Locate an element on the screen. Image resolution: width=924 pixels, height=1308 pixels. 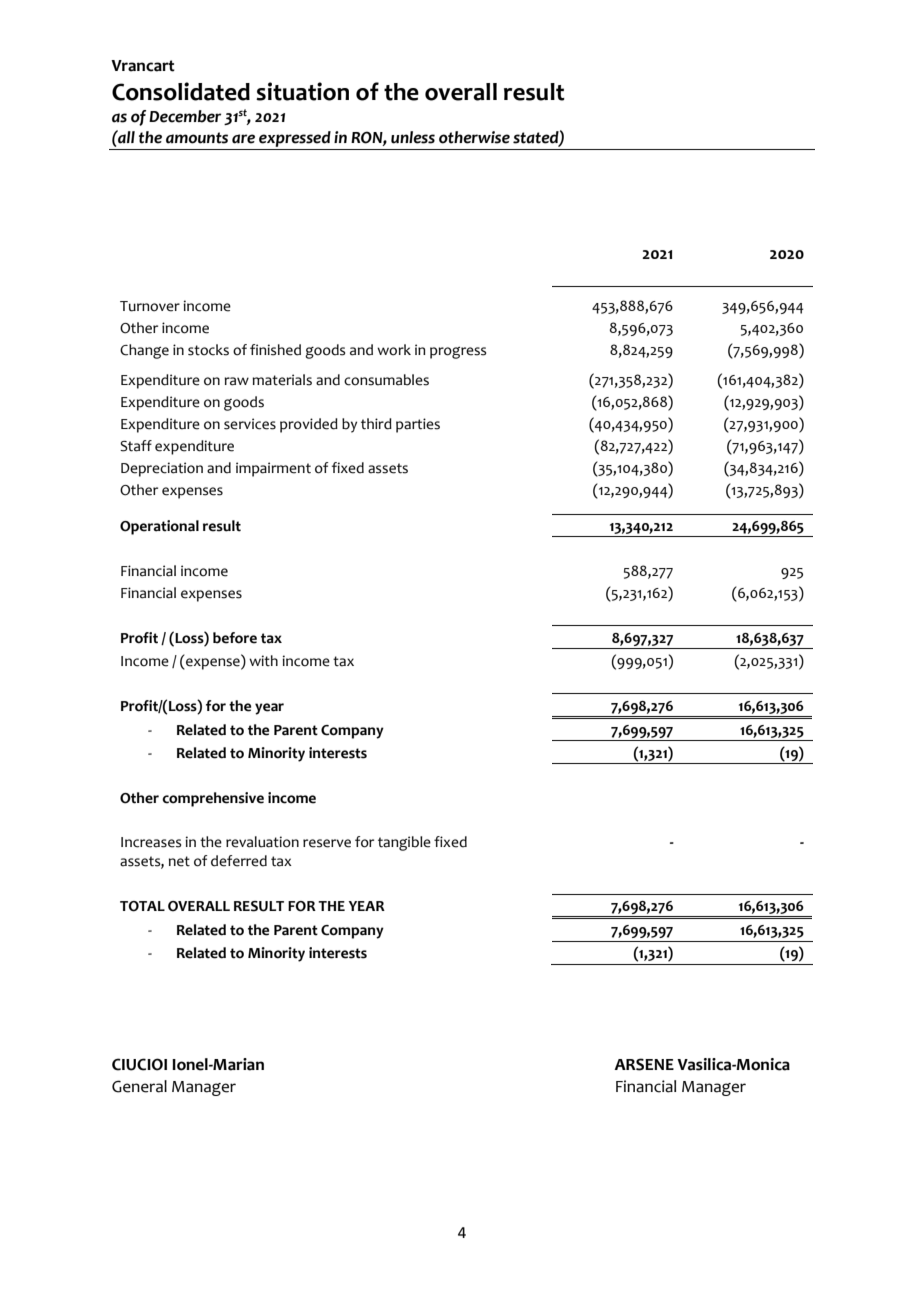
parties is located at coordinates (418, 425).
